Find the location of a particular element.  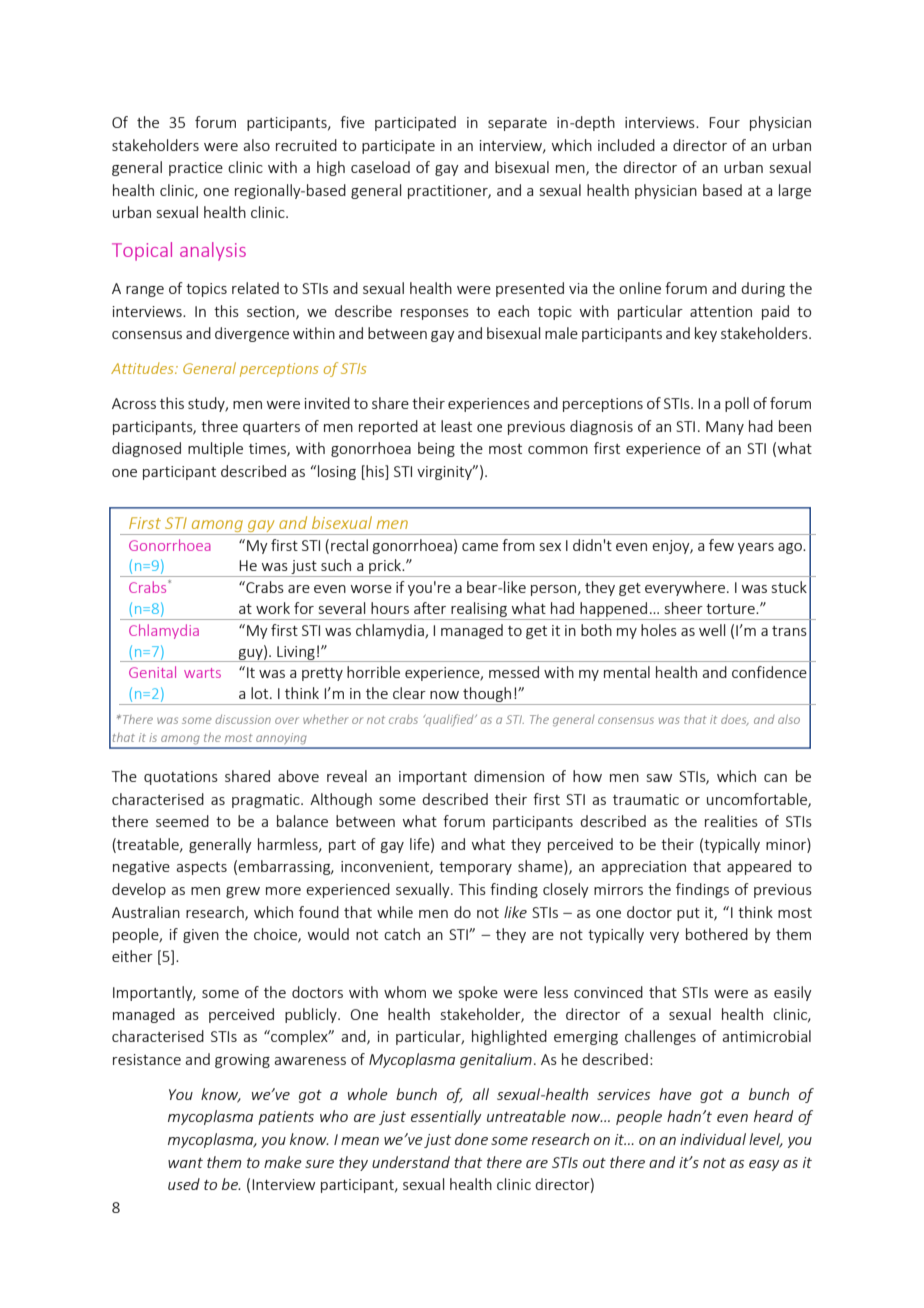

practice is located at coordinates (196, 169).
